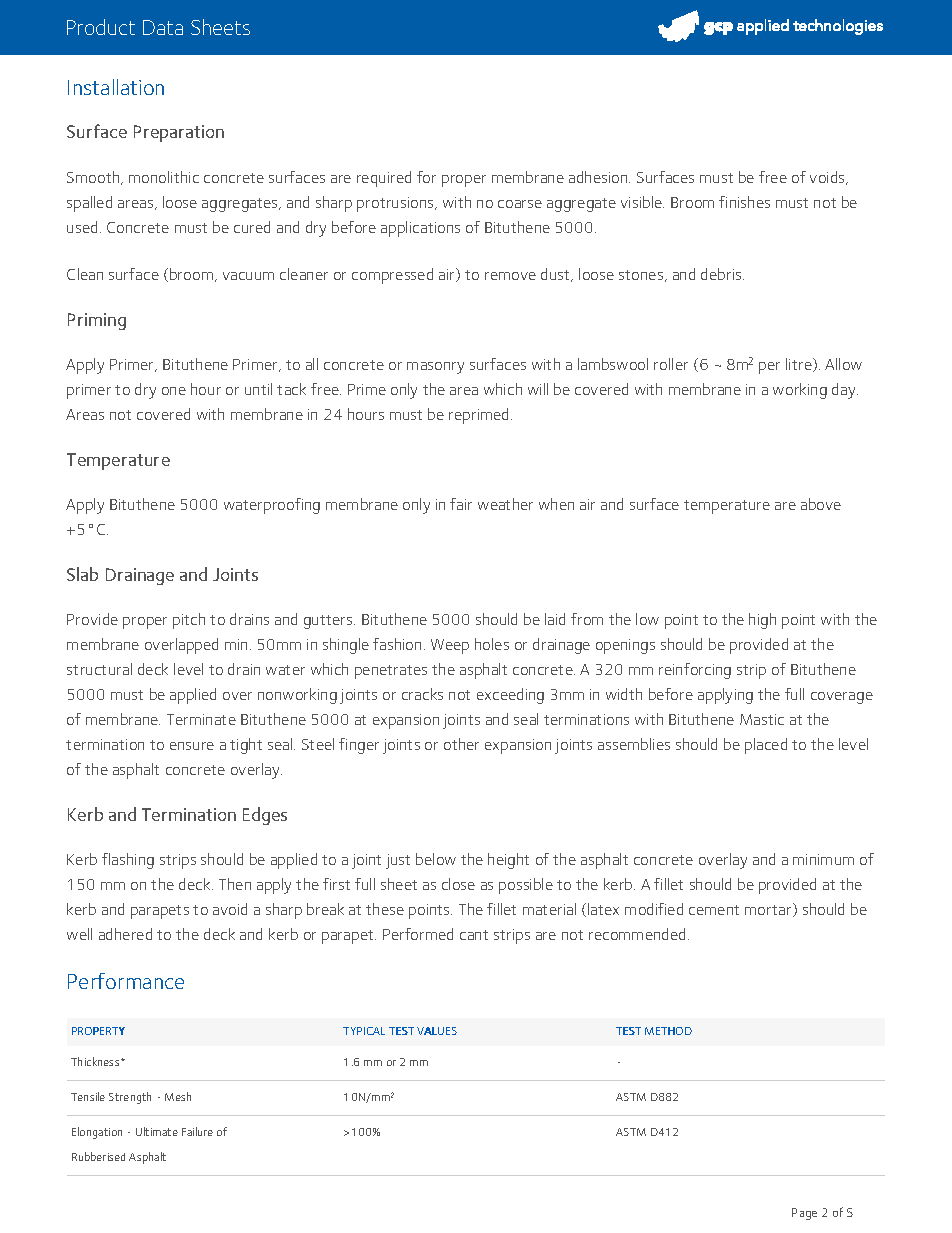  I want to click on voids, so click(828, 178).
